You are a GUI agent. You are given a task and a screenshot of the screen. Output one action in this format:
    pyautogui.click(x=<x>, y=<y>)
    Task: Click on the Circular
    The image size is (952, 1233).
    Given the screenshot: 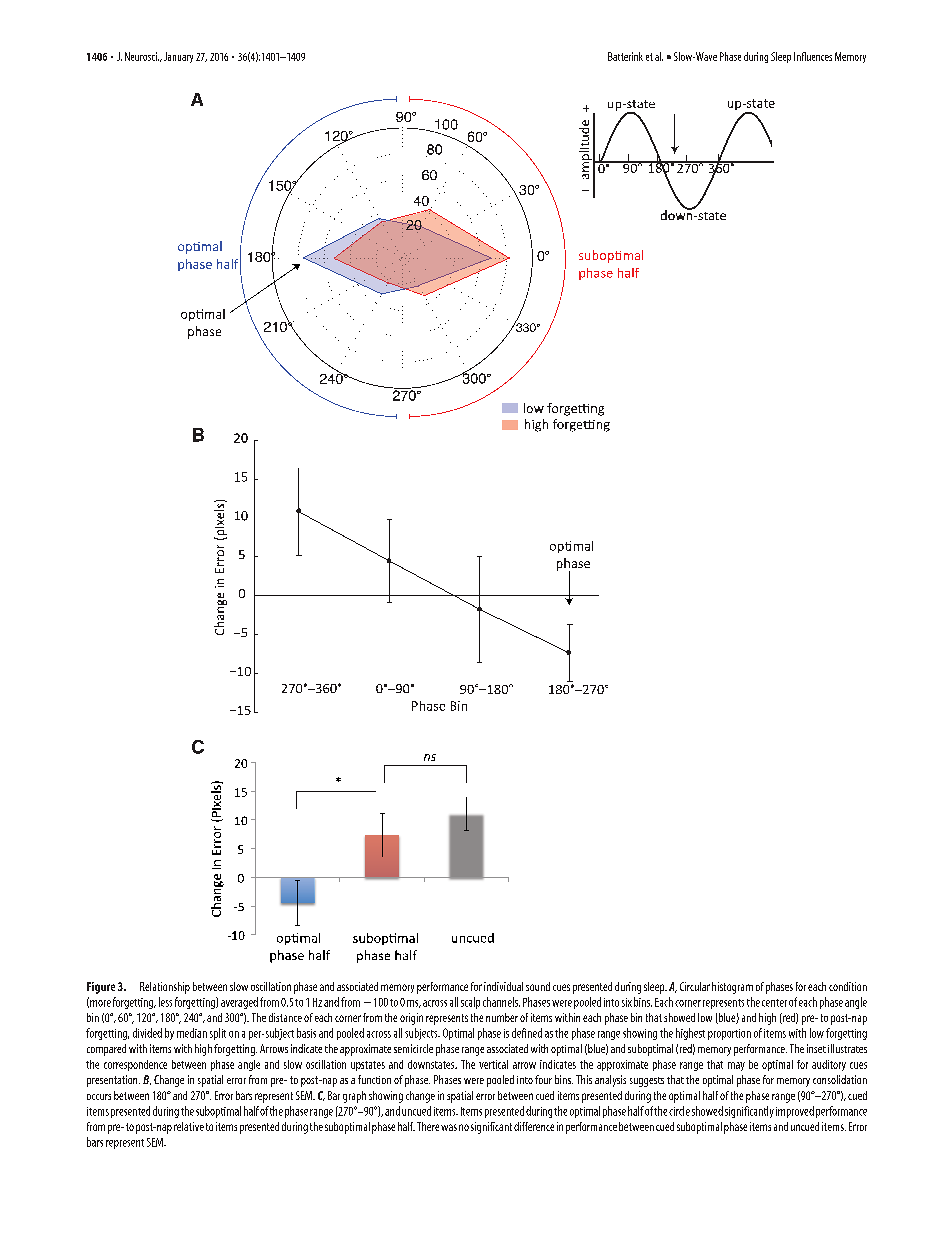 What is the action you would take?
    pyautogui.click(x=695, y=986)
